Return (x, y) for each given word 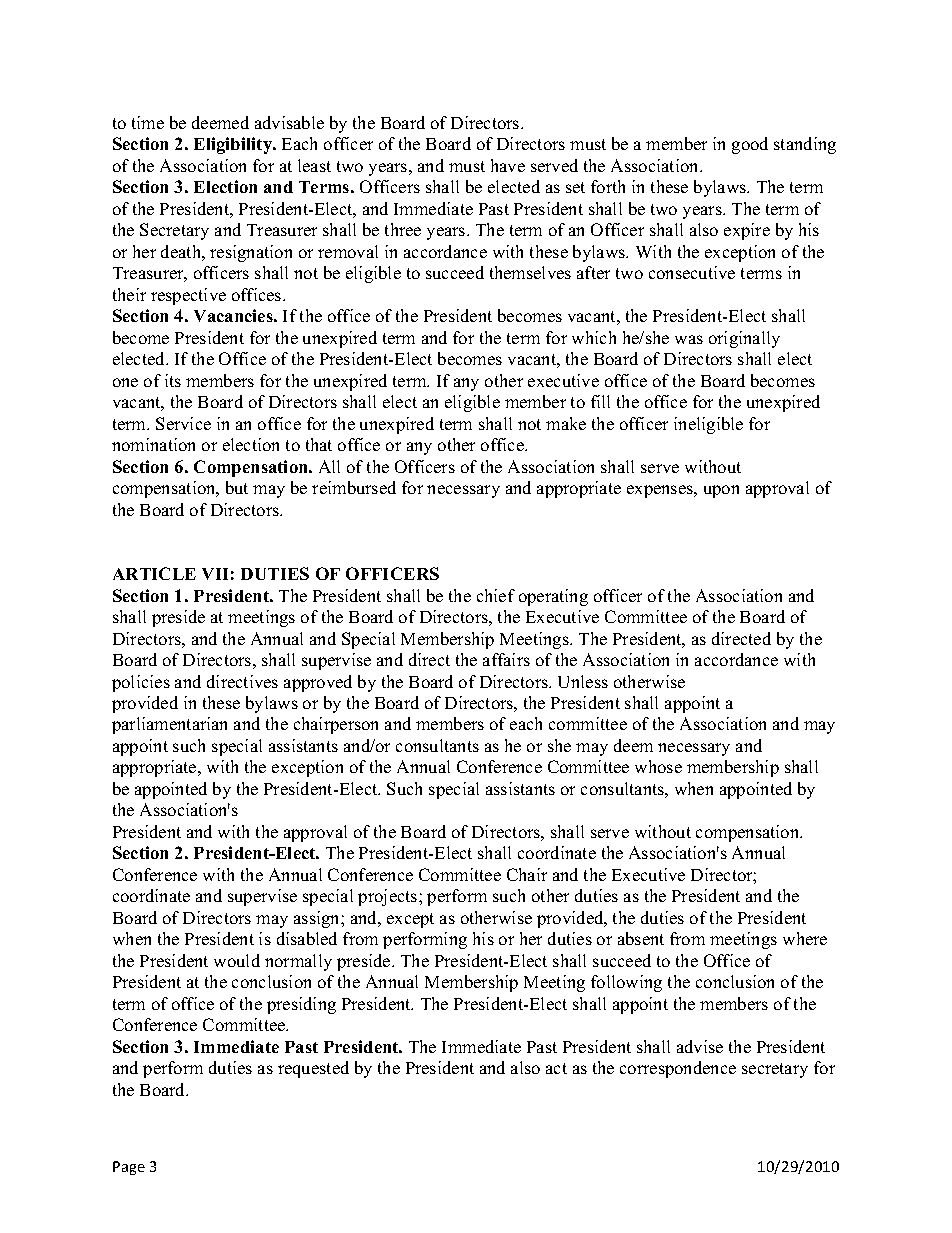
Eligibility (234, 145)
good (750, 145)
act (556, 1068)
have (508, 165)
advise (700, 1046)
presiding (301, 1005)
